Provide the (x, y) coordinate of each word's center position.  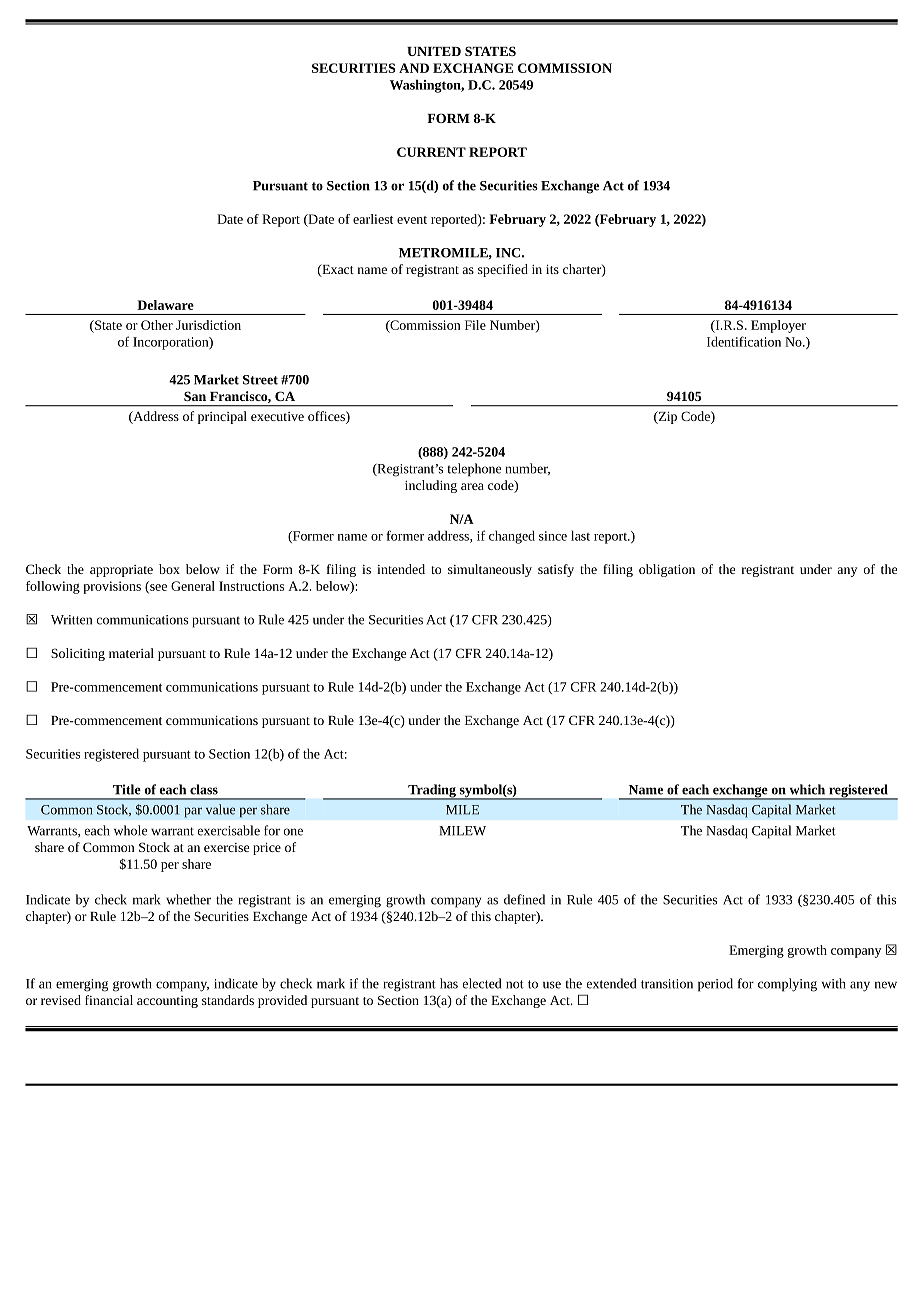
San (195, 396)
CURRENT (431, 152)
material (131, 653)
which (807, 789)
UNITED (434, 51)
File (475, 325)
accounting (167, 1002)
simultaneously (490, 570)
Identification (744, 341)
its (552, 269)
